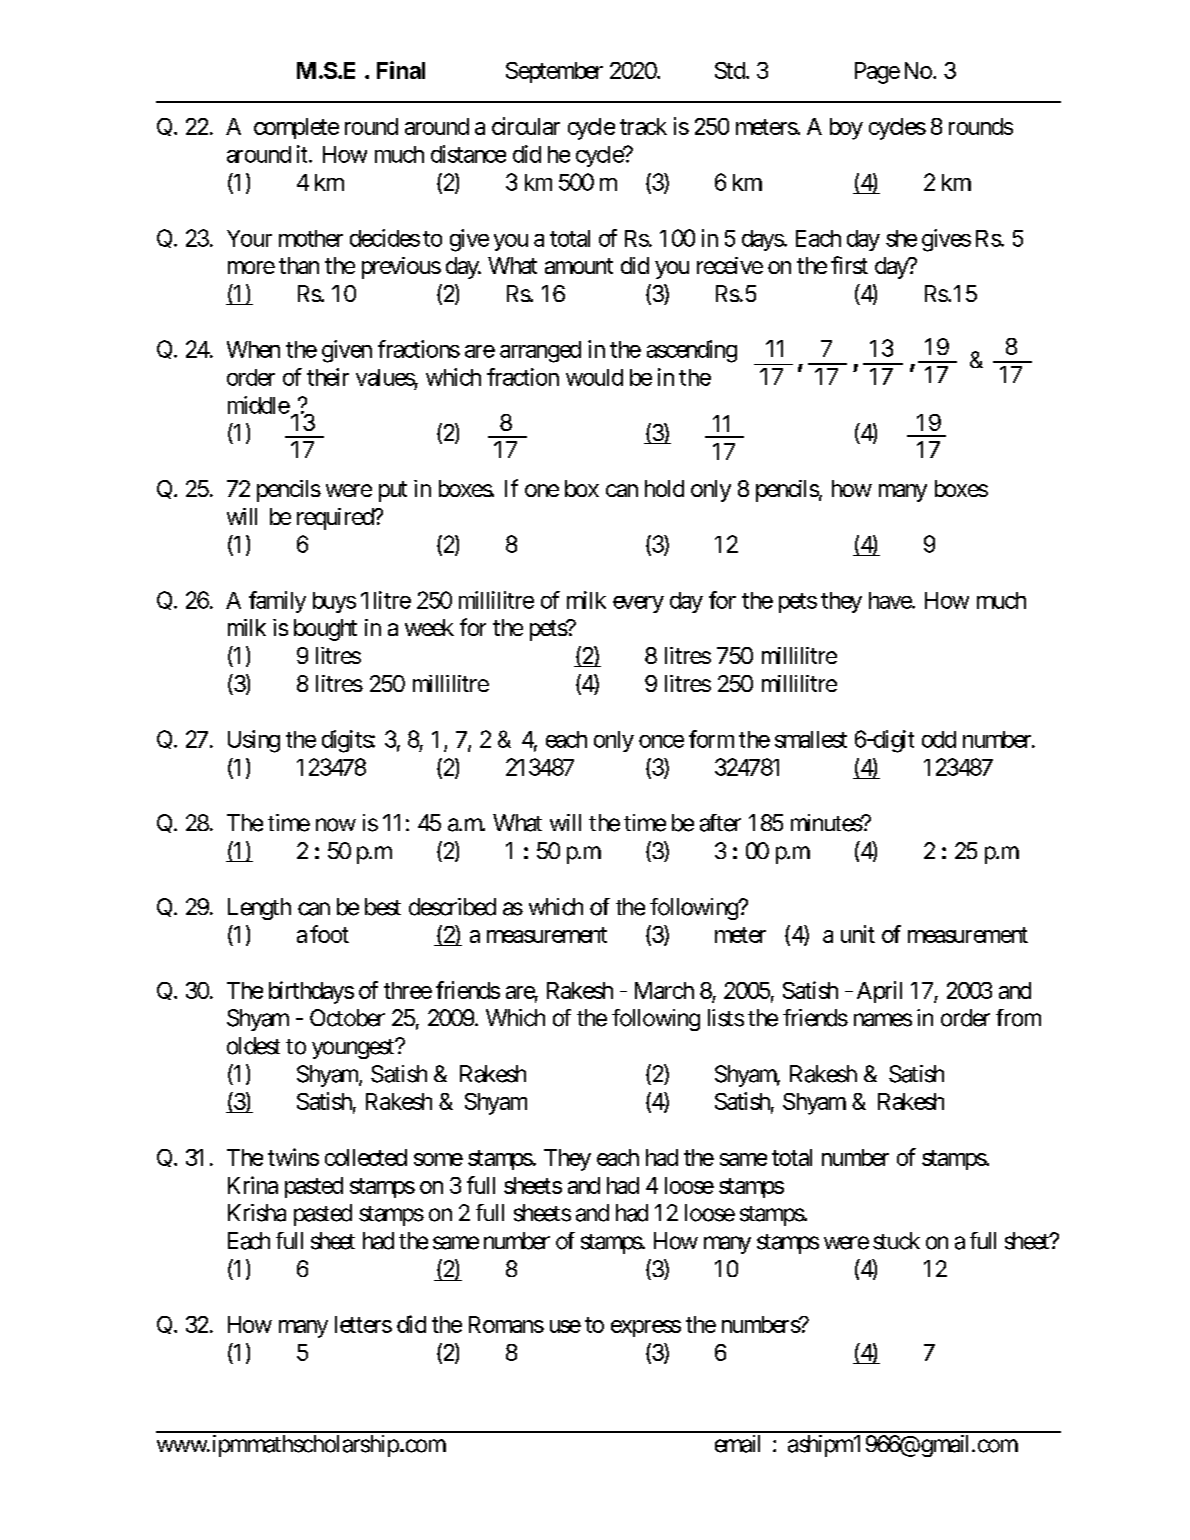 The width and height of the screenshot is (1190, 1540). What do you see at coordinates (565, 1326) in the screenshot?
I see `use` at bounding box center [565, 1326].
